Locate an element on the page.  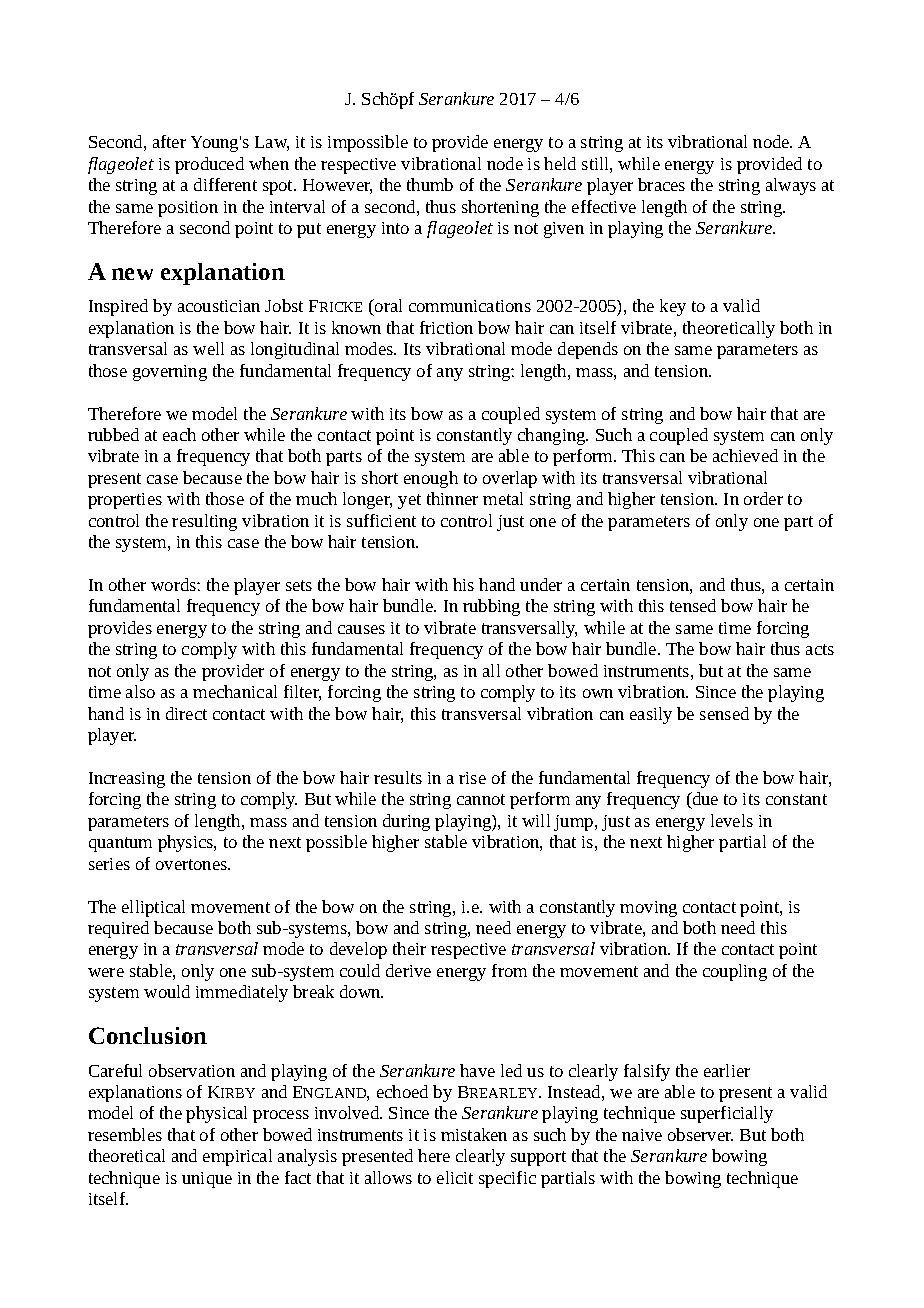
mistaken is located at coordinates (474, 1134).
